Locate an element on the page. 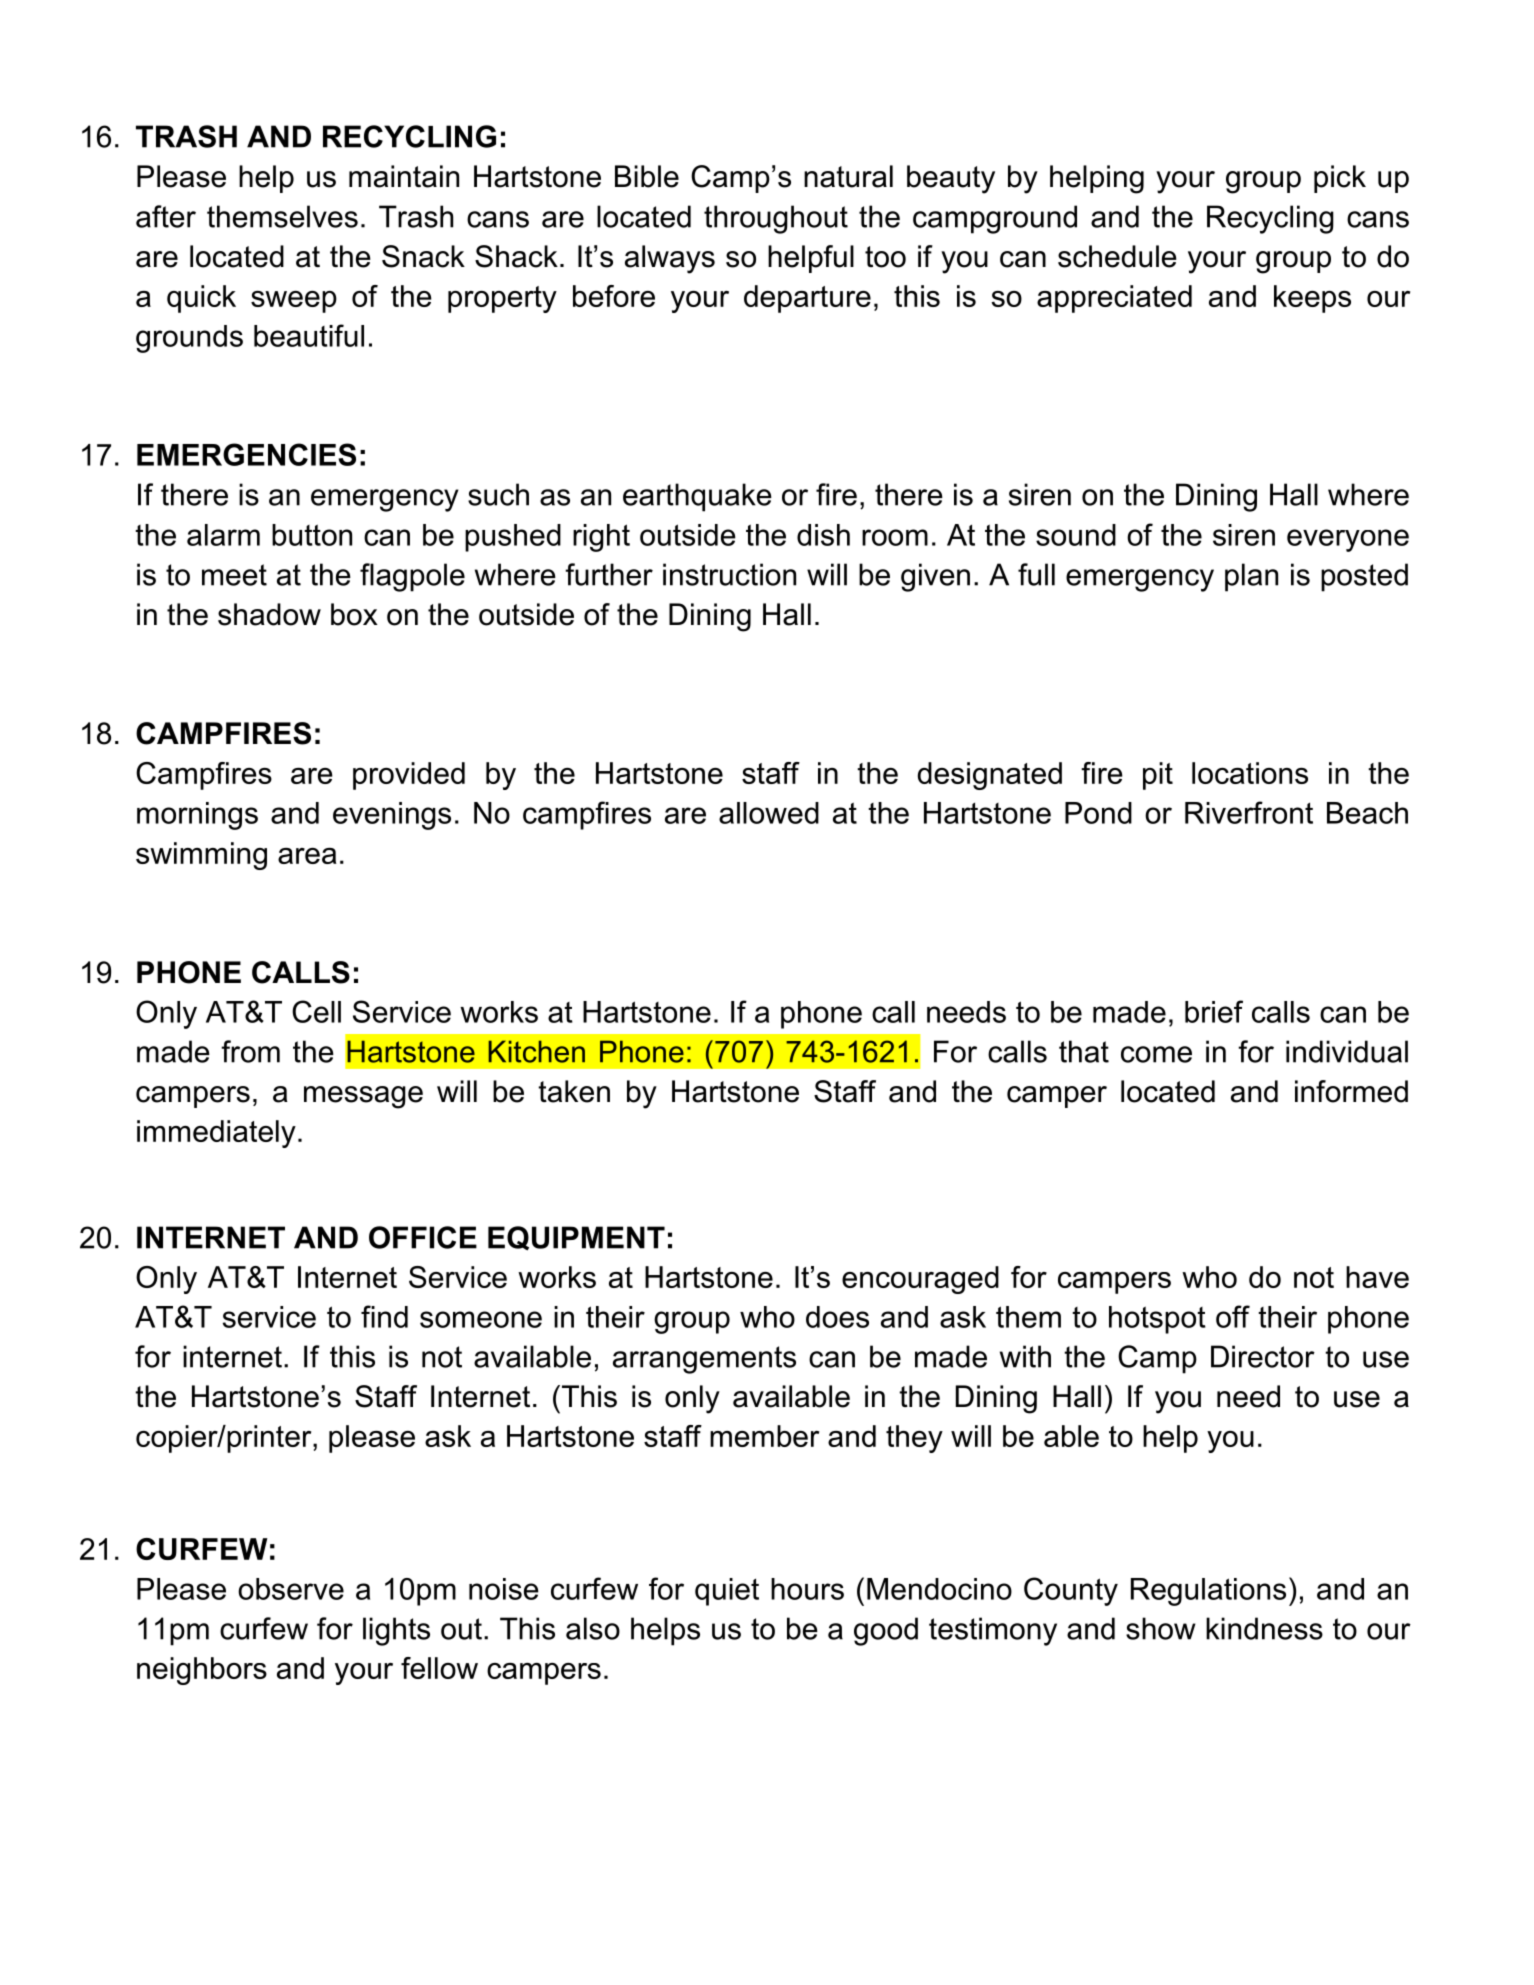  throughout is located at coordinates (776, 219).
